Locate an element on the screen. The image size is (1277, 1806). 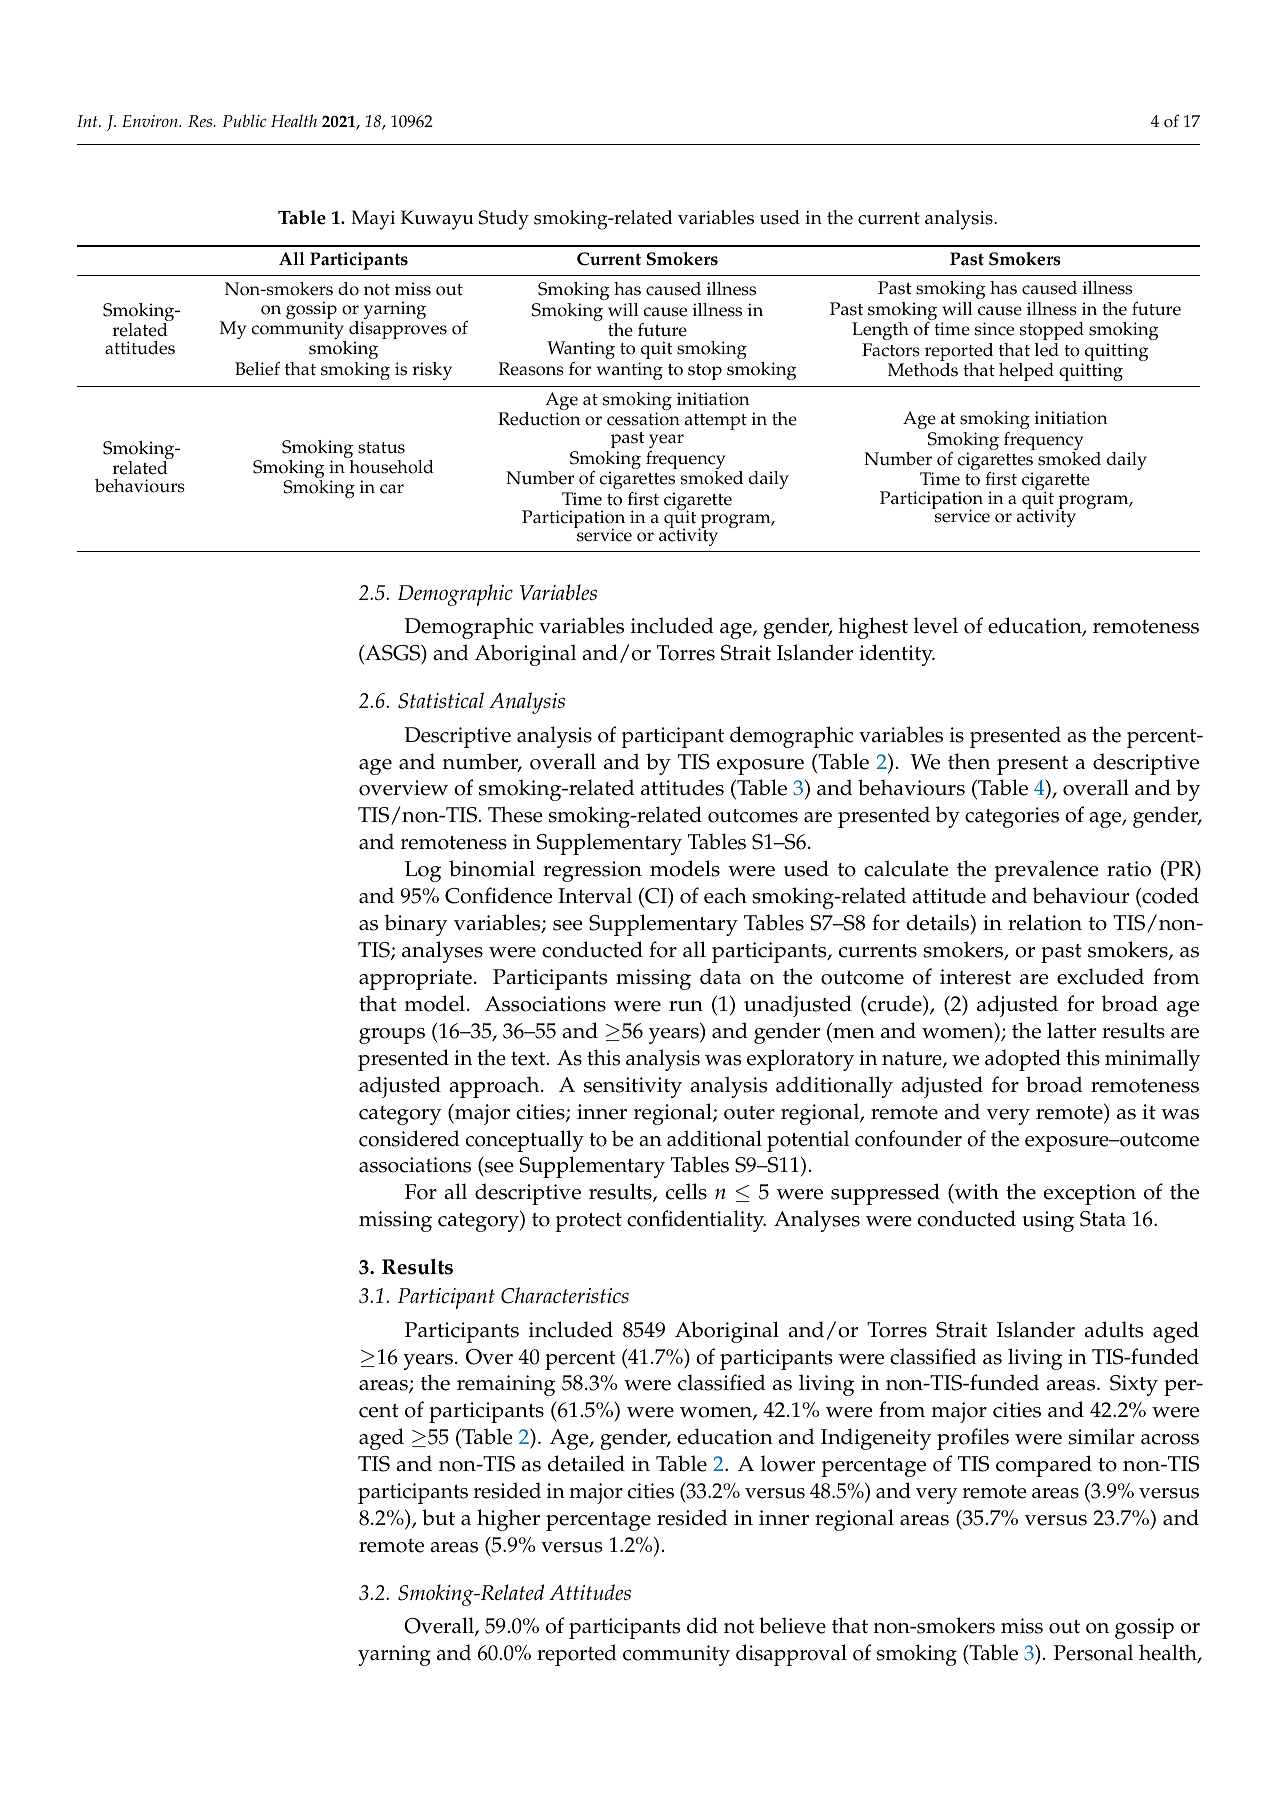
sensitivity is located at coordinates (633, 1087).
